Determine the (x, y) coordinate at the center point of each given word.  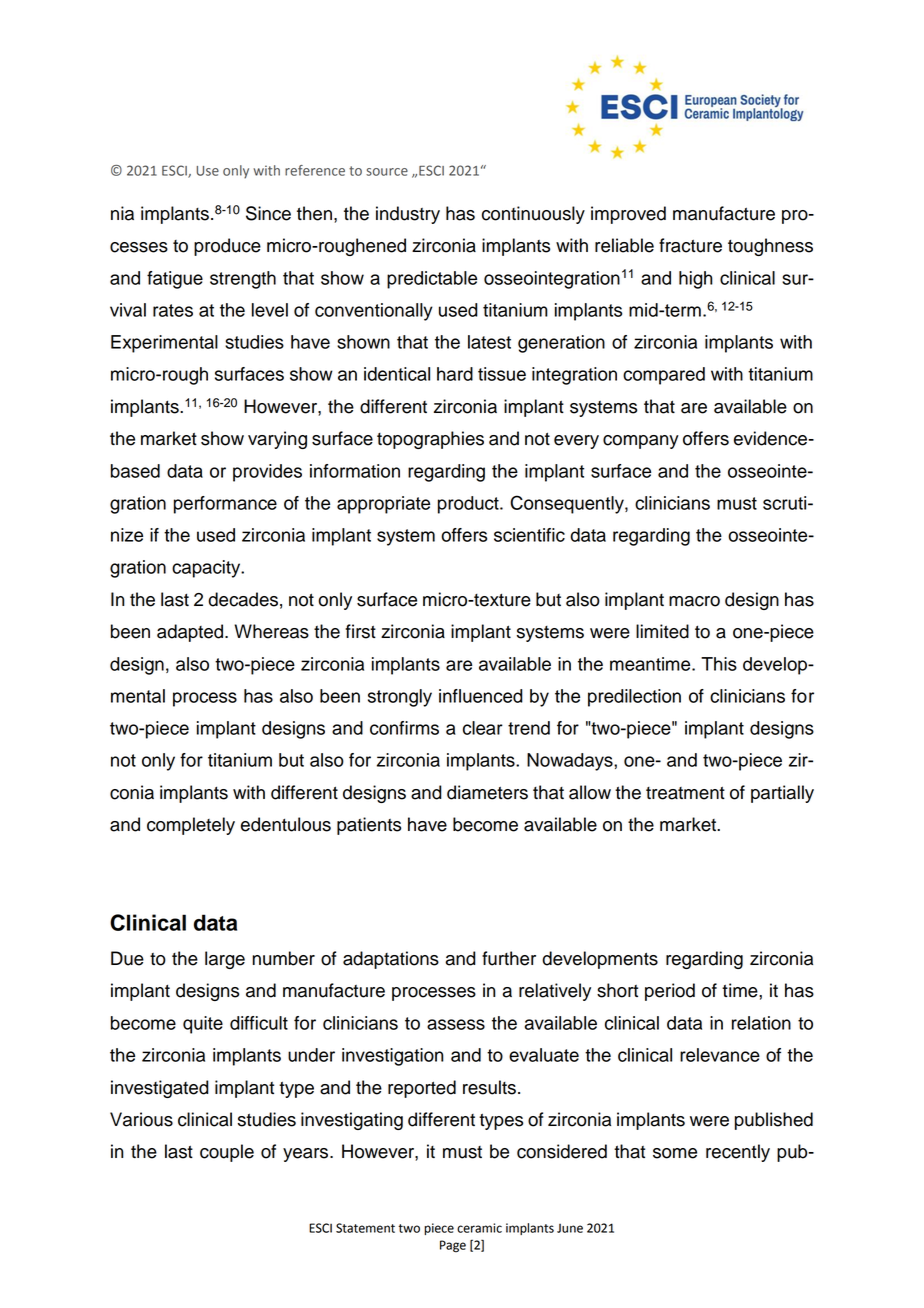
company (641, 442)
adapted (190, 633)
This (719, 664)
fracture (690, 245)
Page (453, 1246)
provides (267, 473)
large (225, 960)
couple (227, 1153)
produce (227, 247)
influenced (481, 696)
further (509, 958)
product (469, 505)
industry (408, 215)
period (670, 992)
